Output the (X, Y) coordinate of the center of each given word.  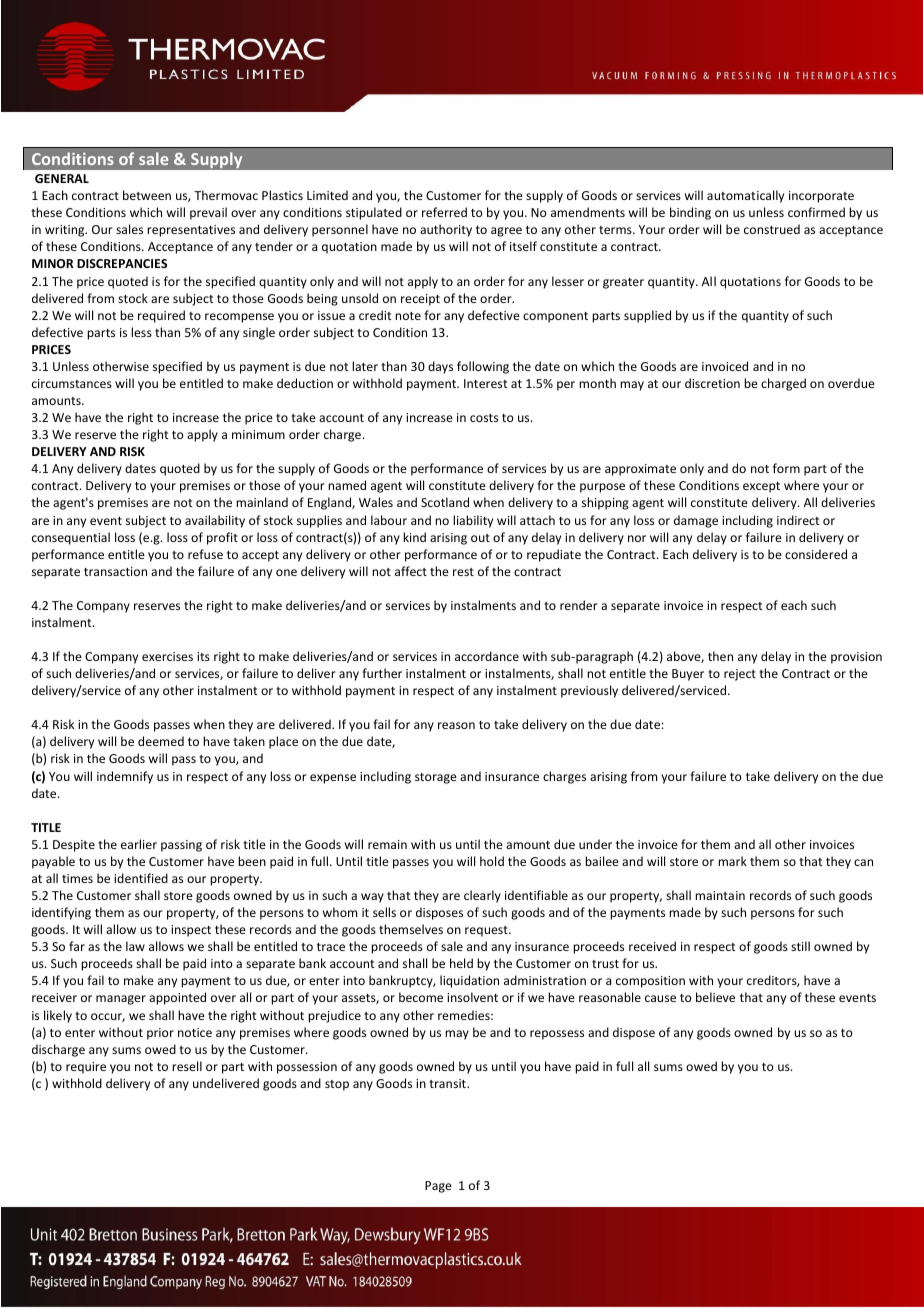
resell (187, 1066)
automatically (745, 196)
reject (740, 675)
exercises (167, 656)
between (147, 195)
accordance (487, 656)
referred (444, 212)
